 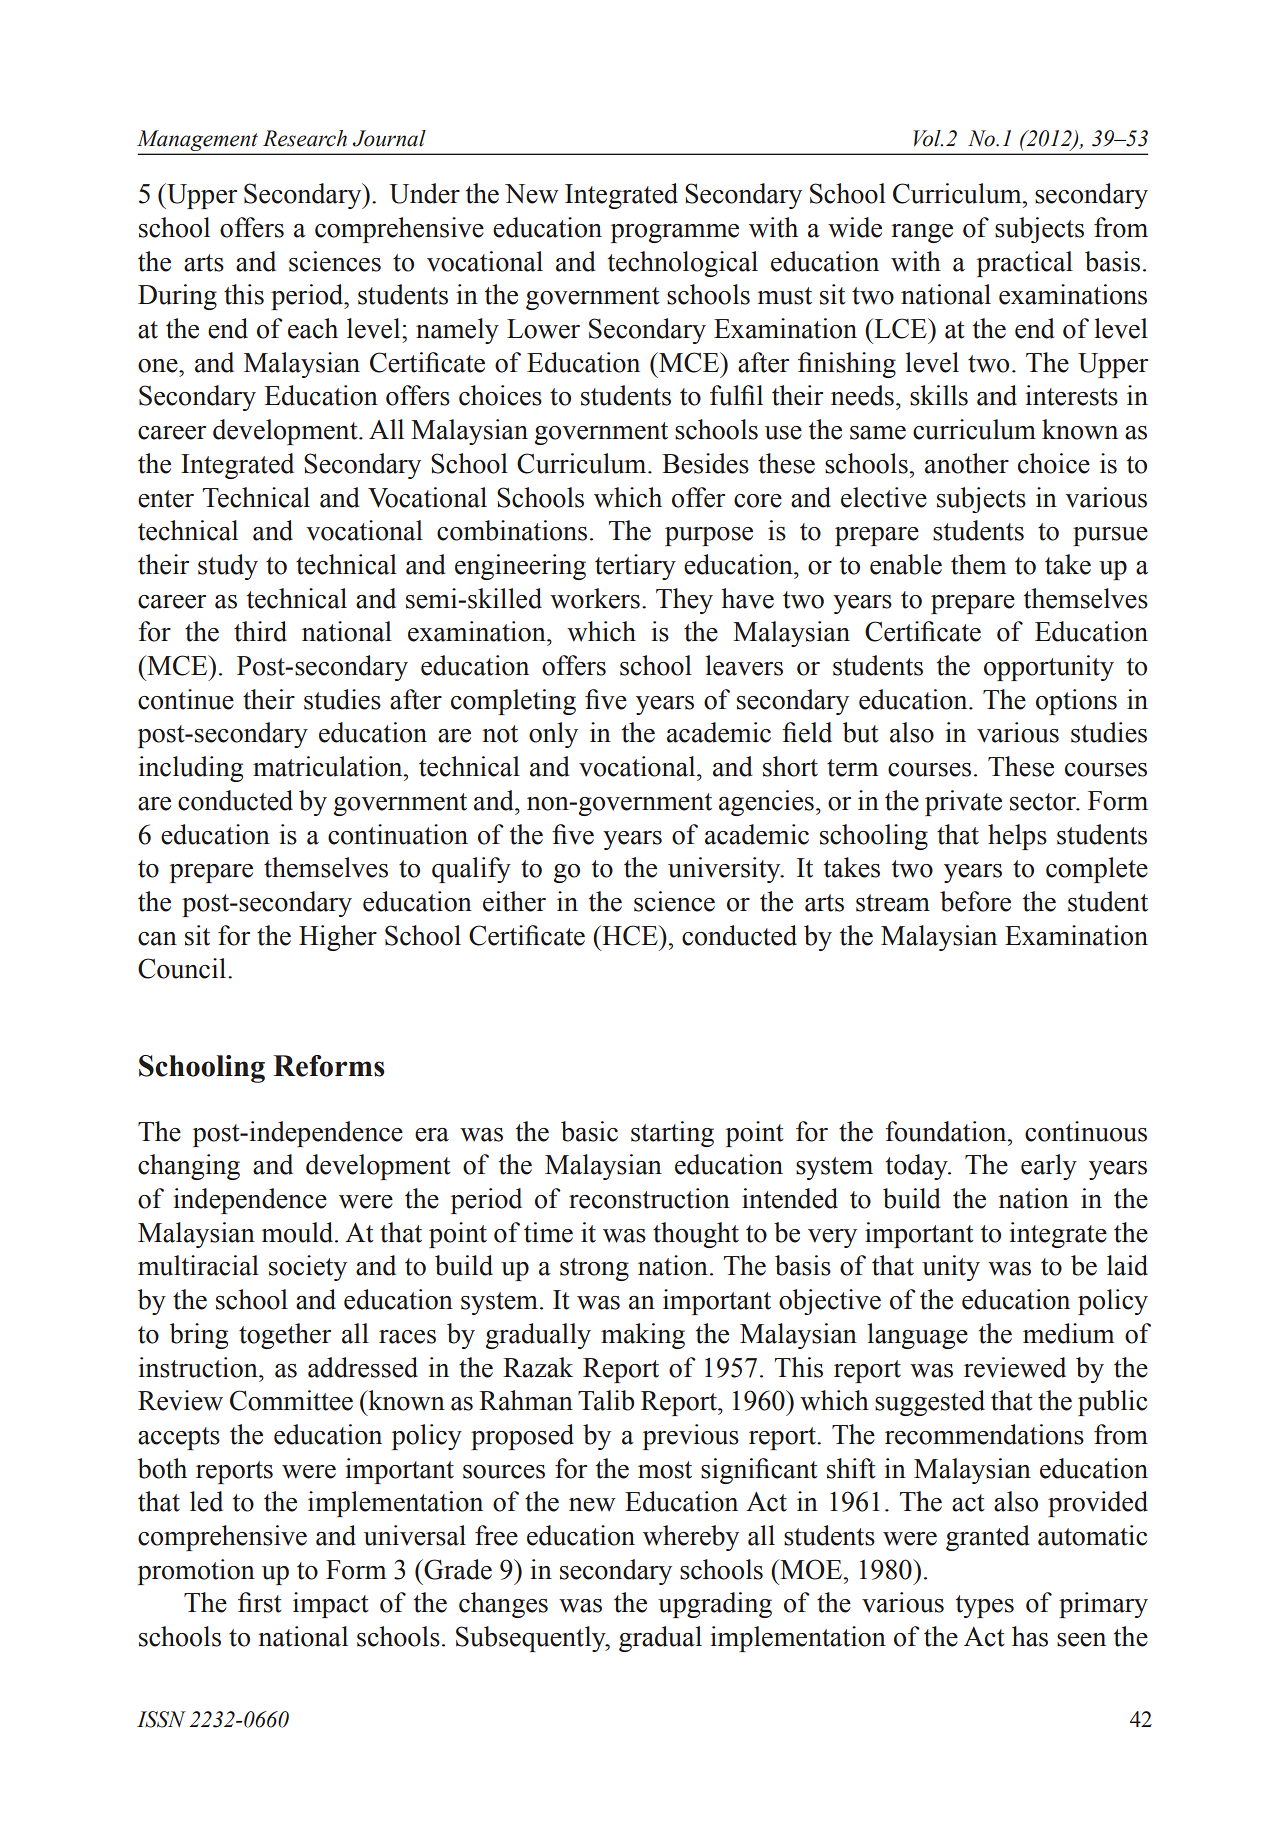 What do you see at coordinates (305, 138) in the screenshot?
I see `Research` at bounding box center [305, 138].
